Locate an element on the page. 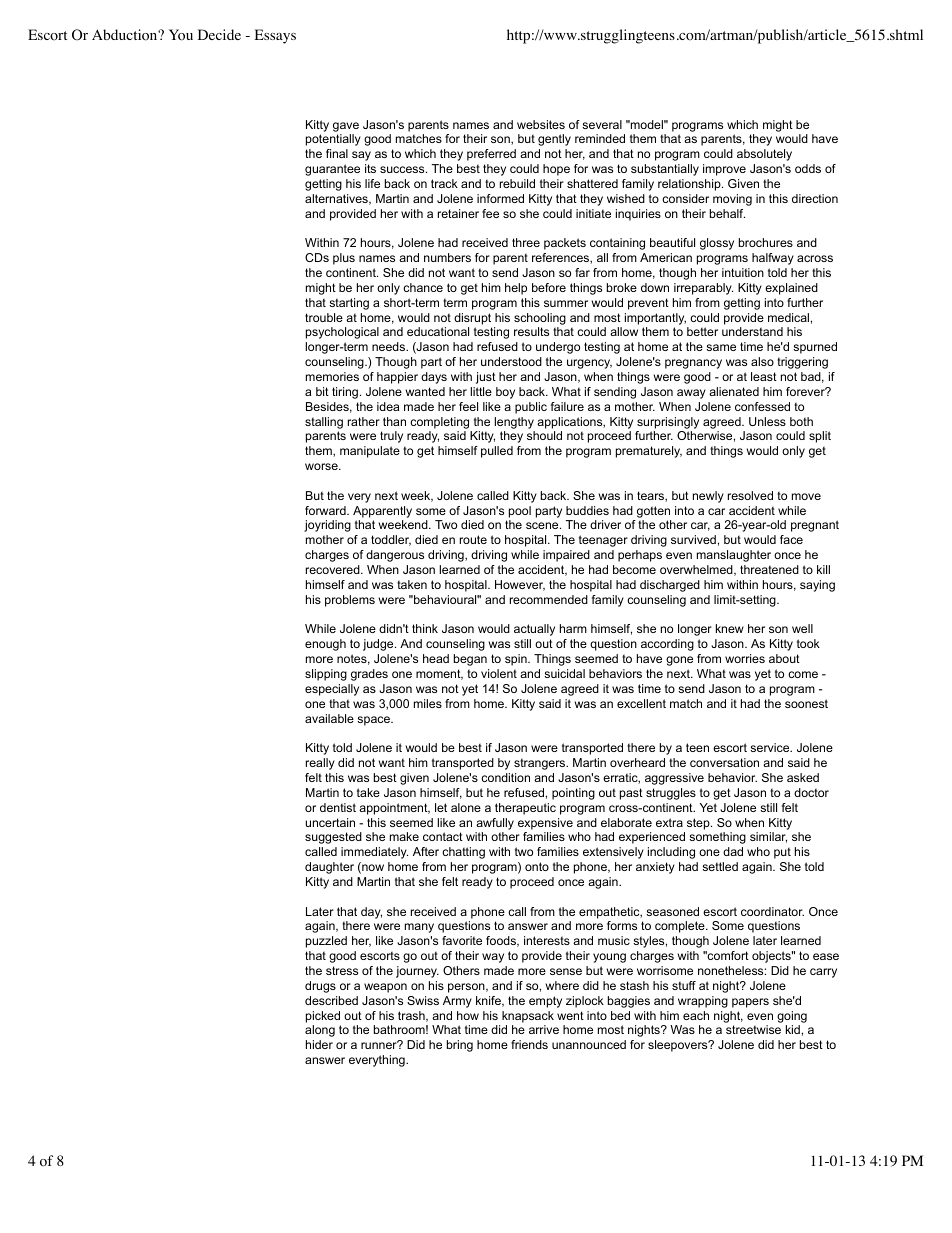 The height and width of the image is (1233, 952). websites is located at coordinates (541, 124).
